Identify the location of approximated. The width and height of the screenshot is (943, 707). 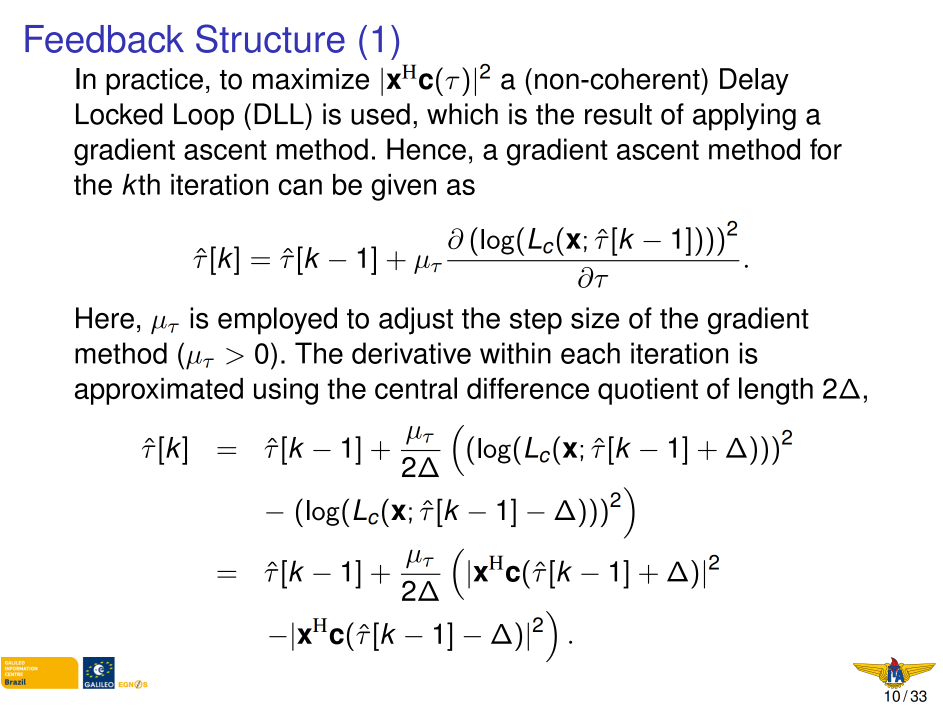
(159, 391).
